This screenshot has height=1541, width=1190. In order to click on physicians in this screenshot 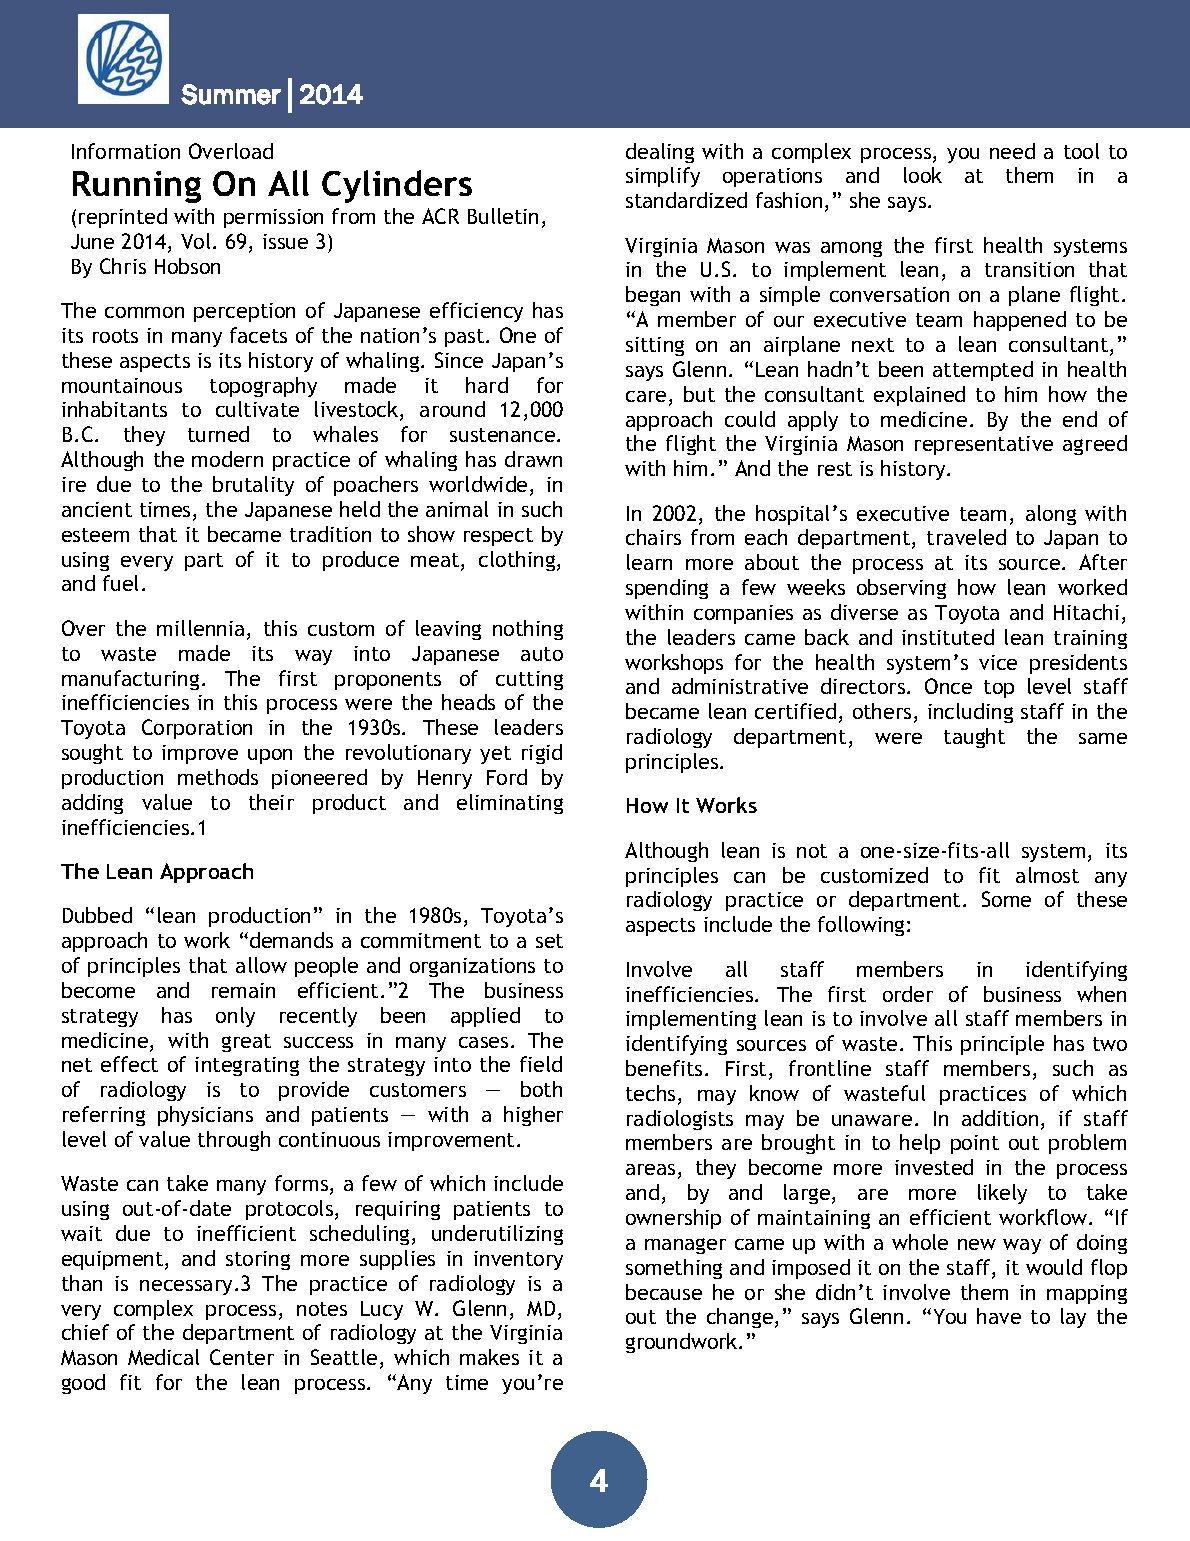, I will do `click(205, 1116)`.
